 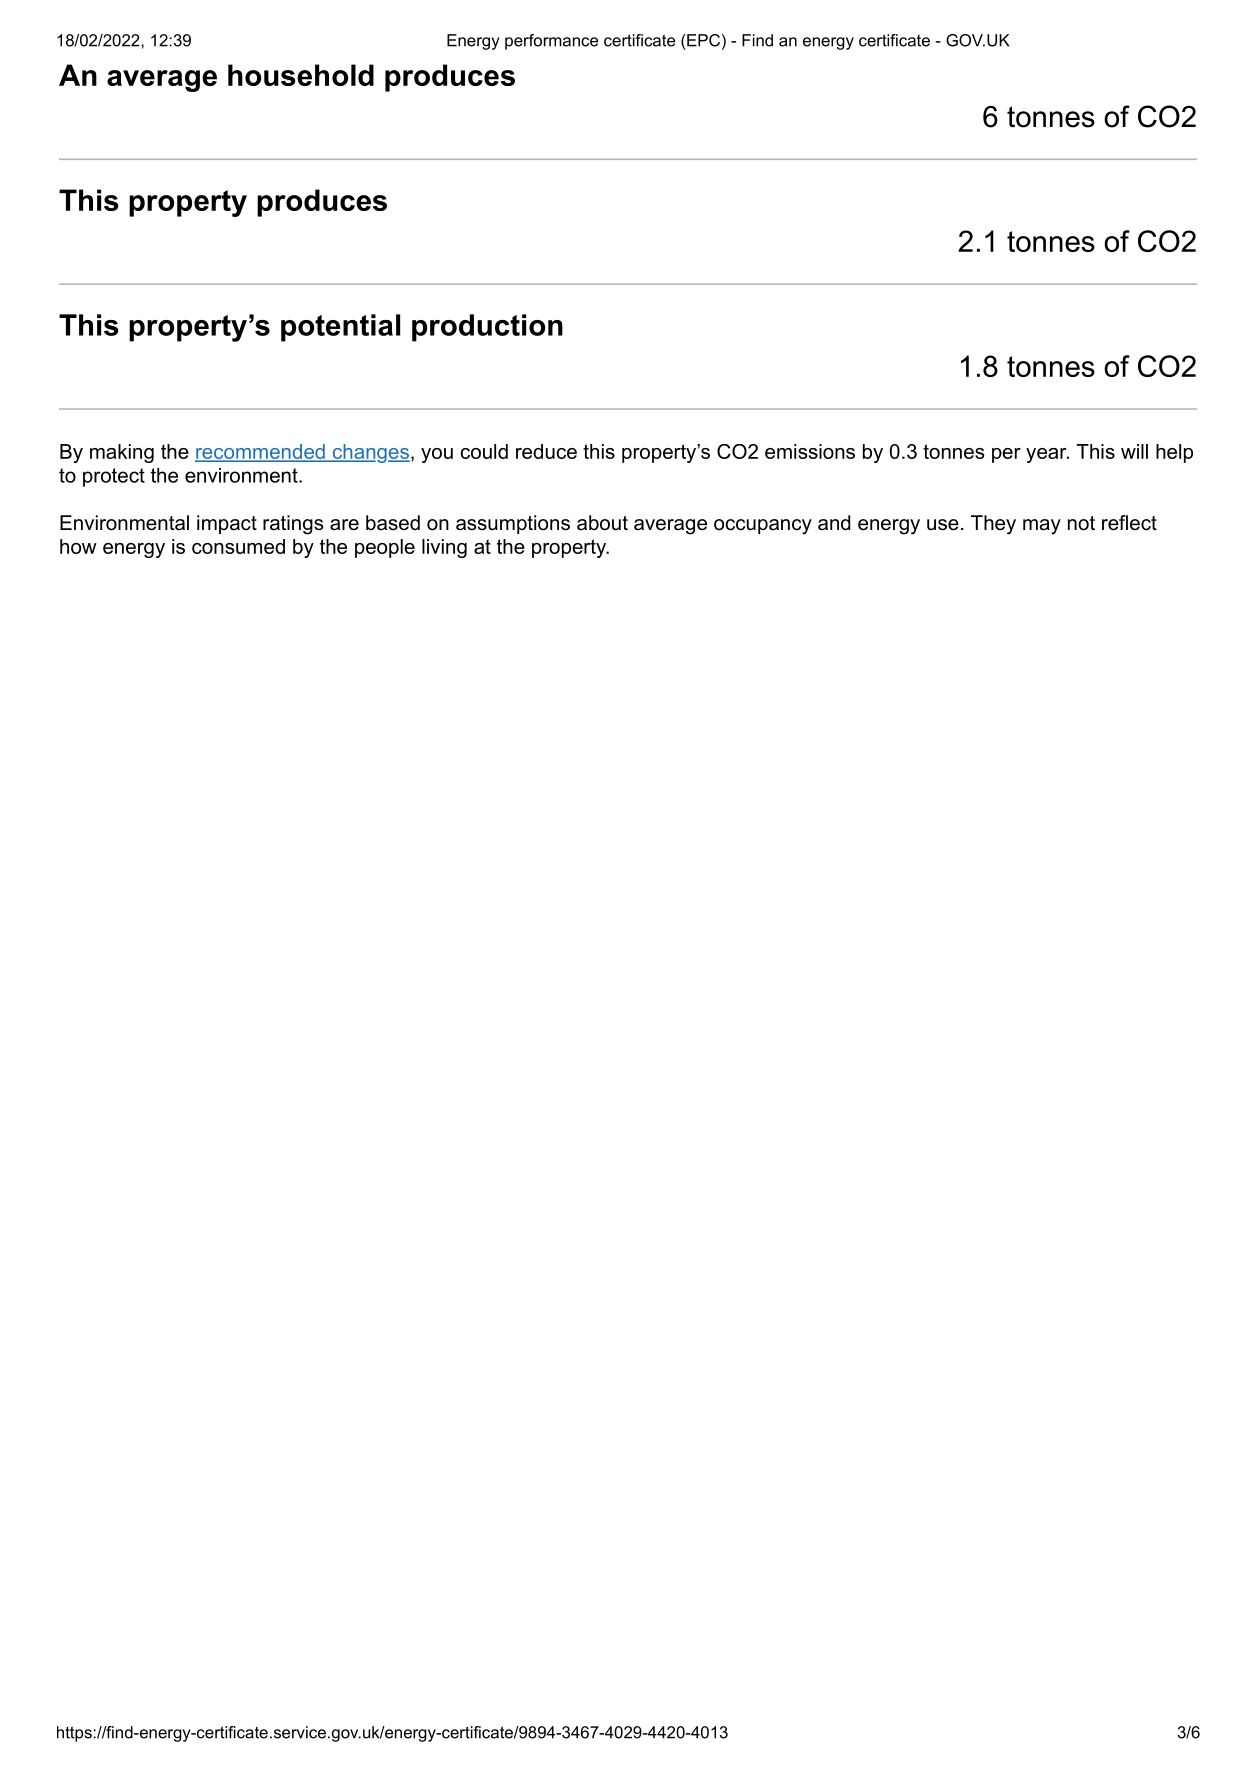 What do you see at coordinates (340, 328) in the screenshot?
I see `potential` at bounding box center [340, 328].
